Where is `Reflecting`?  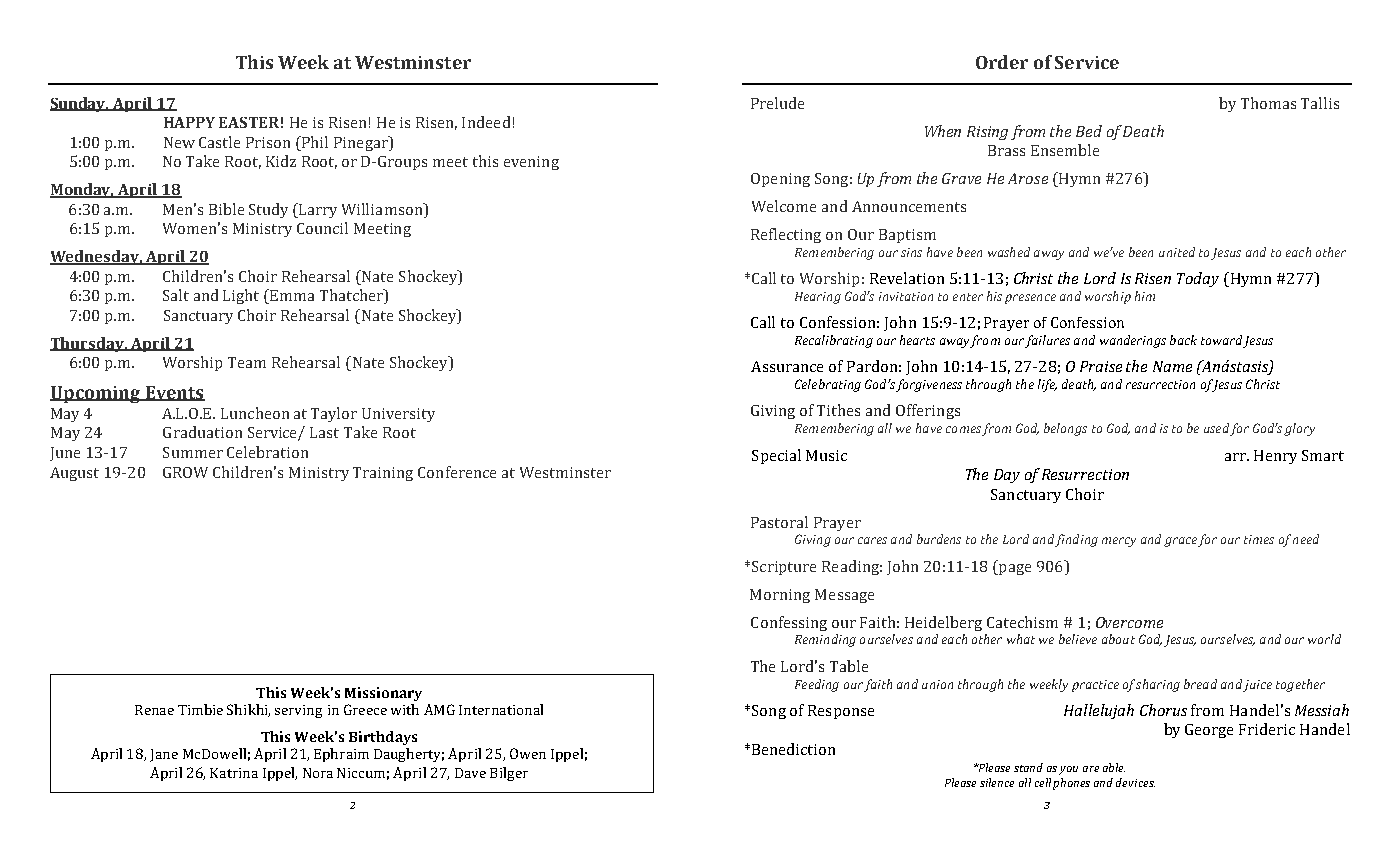
Reflecting is located at coordinates (786, 235).
